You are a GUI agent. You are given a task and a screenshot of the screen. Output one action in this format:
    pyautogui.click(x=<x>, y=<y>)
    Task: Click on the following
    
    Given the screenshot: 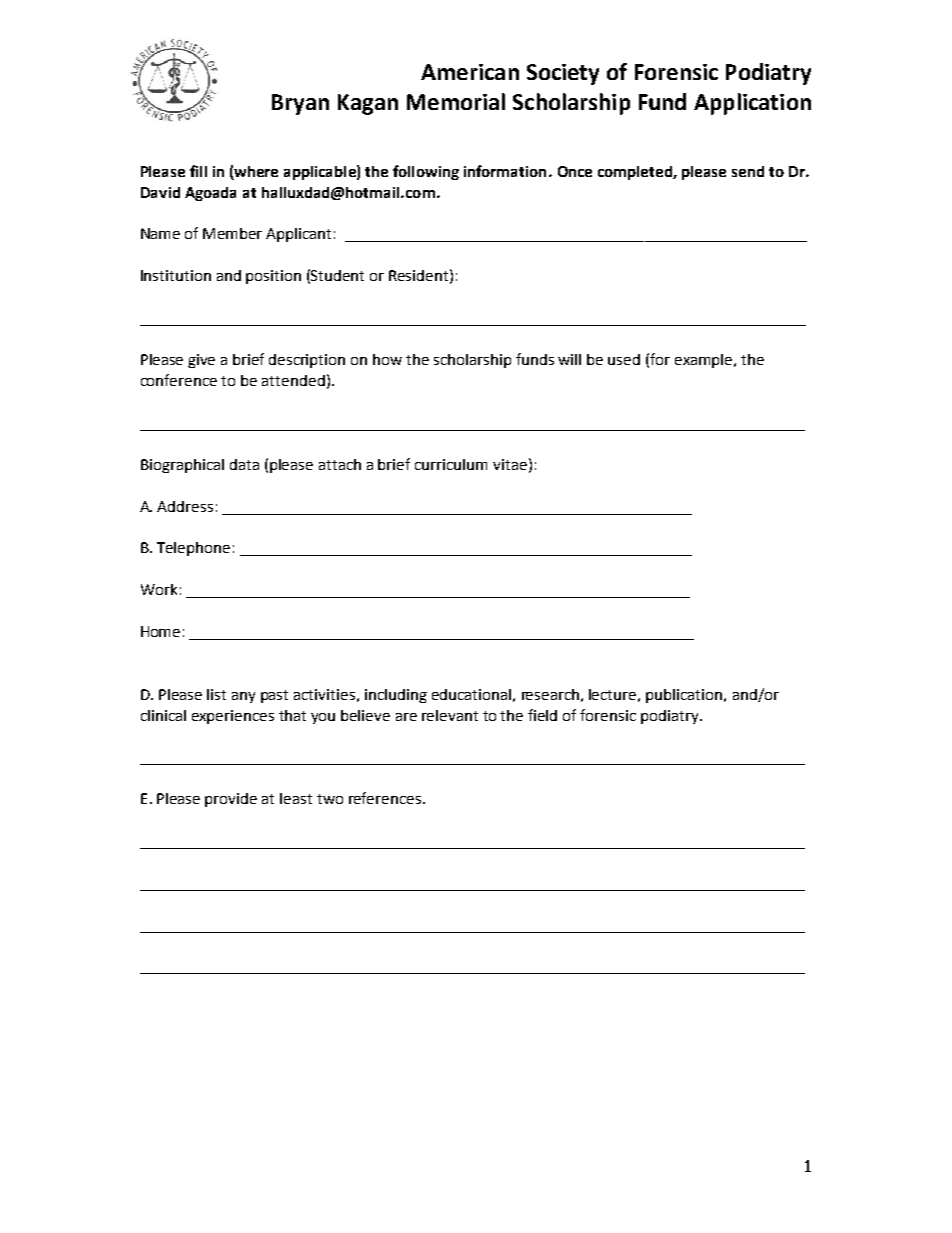 What is the action you would take?
    pyautogui.click(x=426, y=172)
